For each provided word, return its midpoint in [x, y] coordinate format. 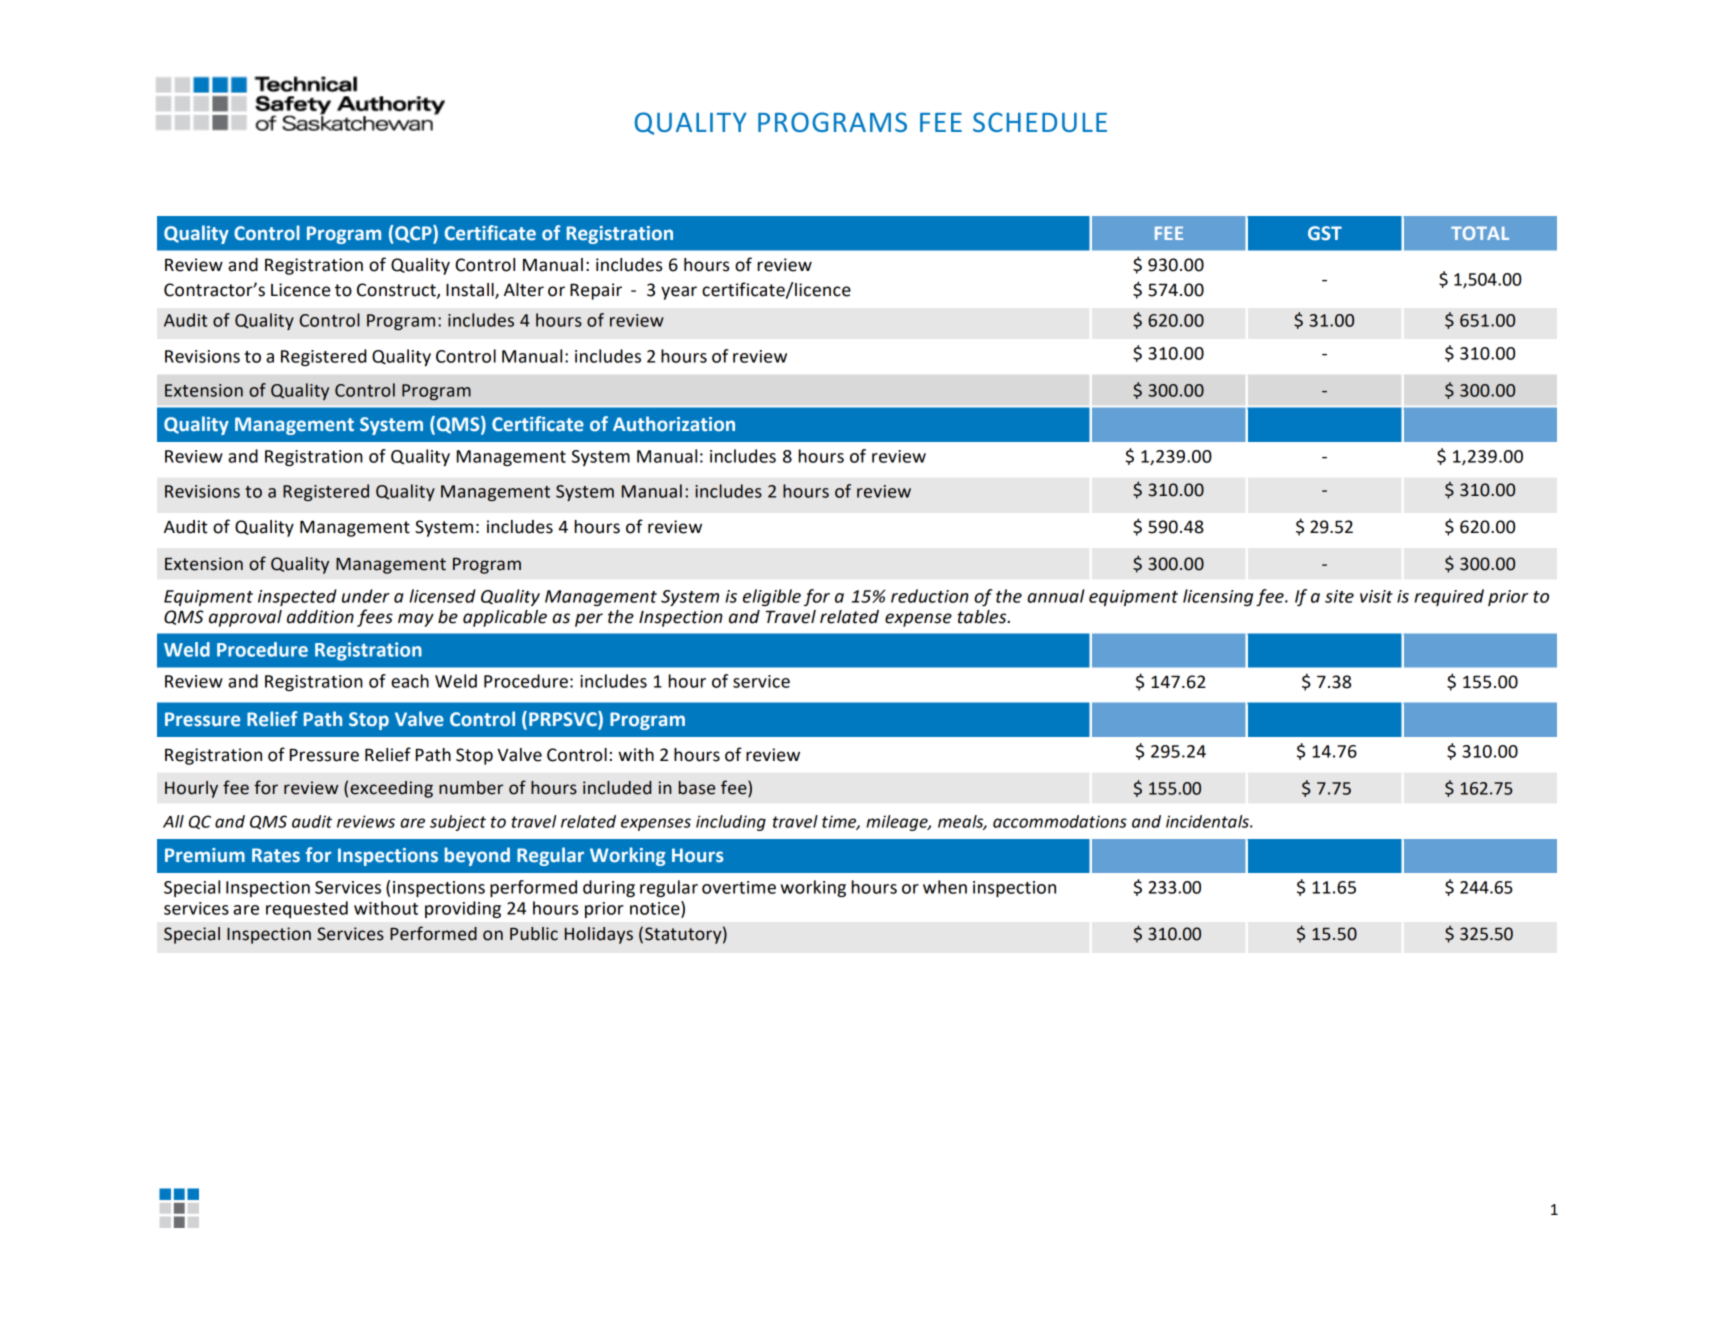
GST [1325, 233]
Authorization [674, 424]
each [410, 681]
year [679, 293]
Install [471, 291]
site [1339, 596]
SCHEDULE [1040, 122]
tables [983, 617]
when [945, 887]
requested [307, 909]
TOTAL [1480, 233]
